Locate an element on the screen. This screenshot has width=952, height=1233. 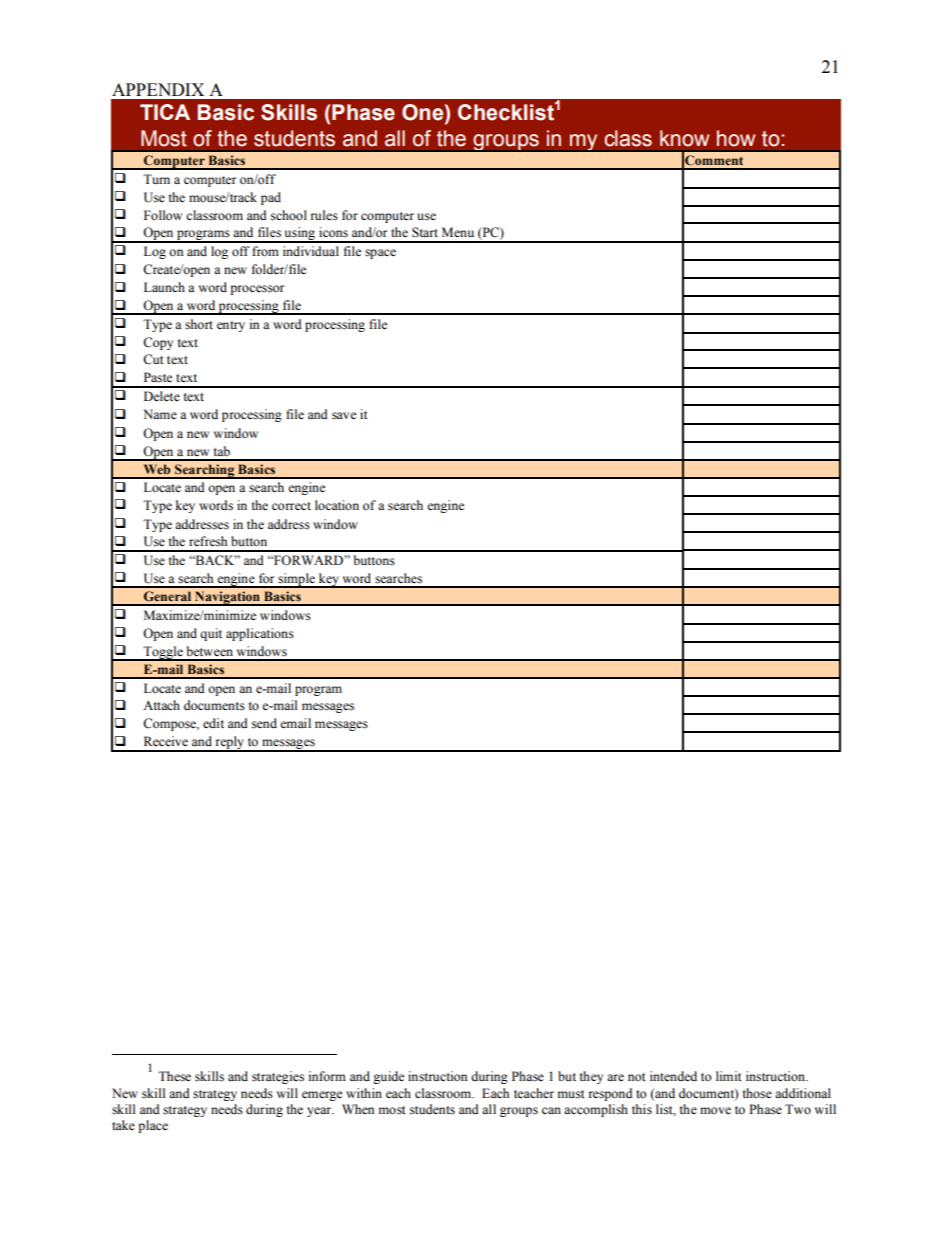
how is located at coordinates (736, 138).
